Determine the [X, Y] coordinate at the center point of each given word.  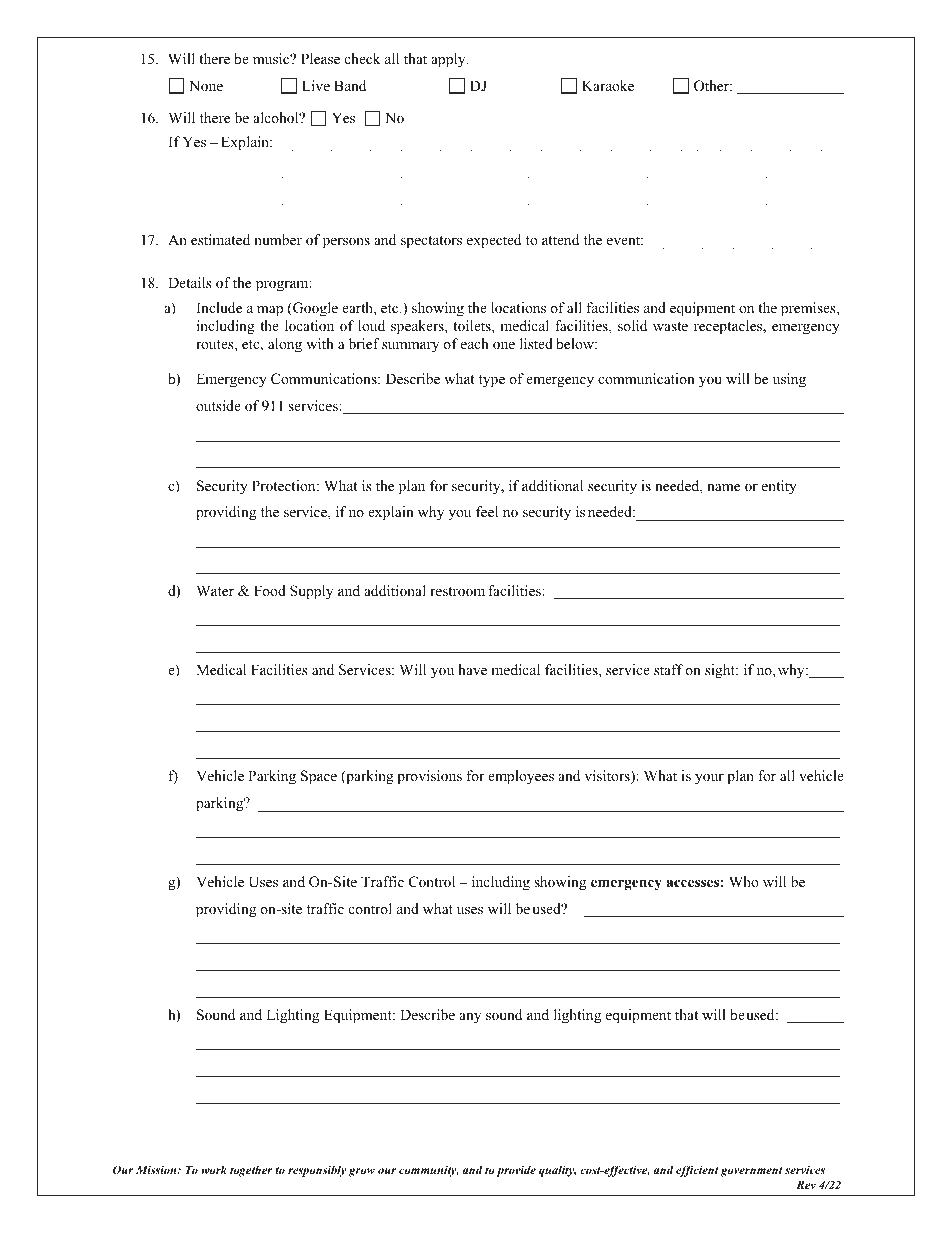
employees [521, 777]
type [492, 381]
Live [316, 85]
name [723, 487]
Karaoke [608, 85]
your [709, 779]
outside [218, 405]
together [251, 1171]
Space [319, 777]
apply [449, 60]
